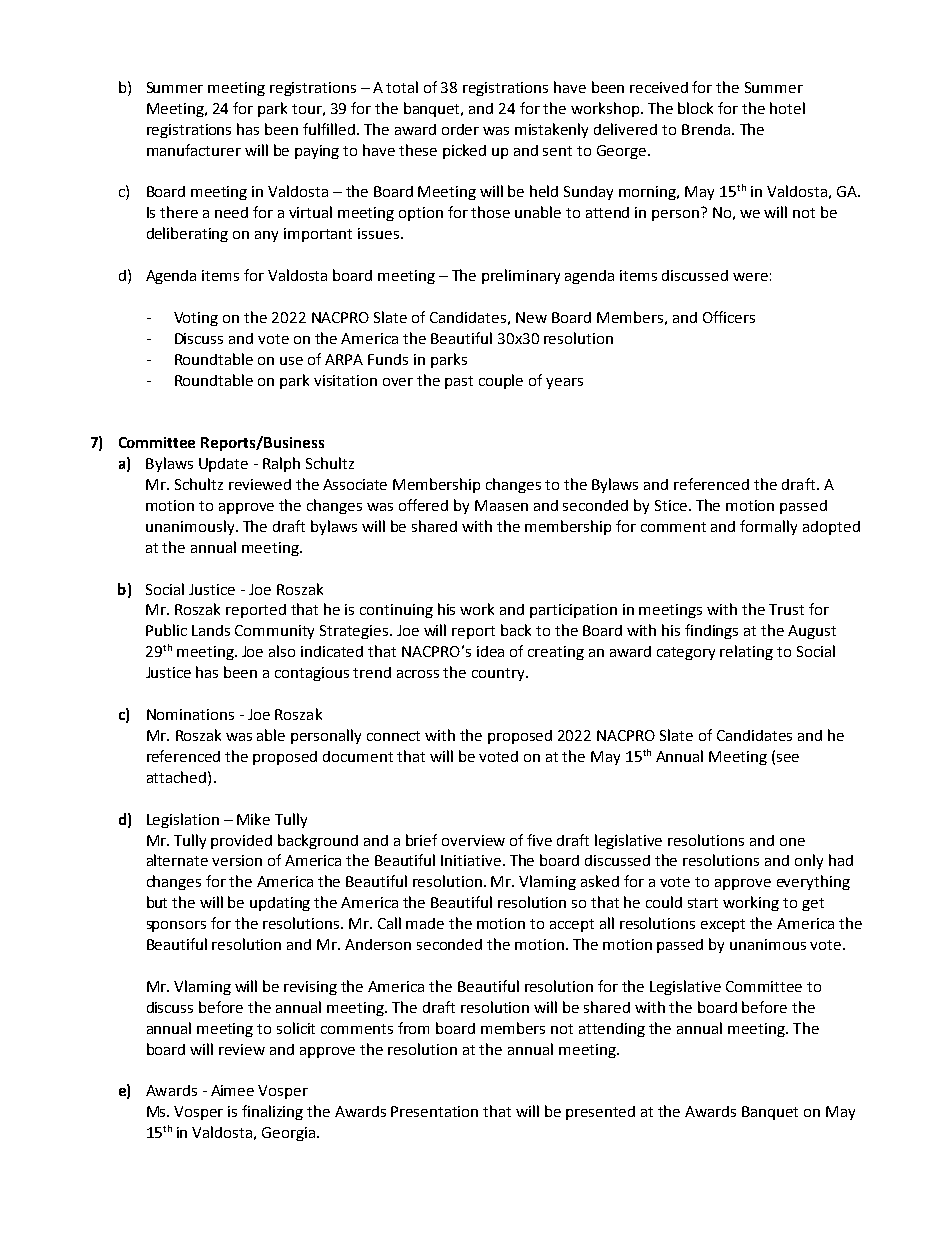 The width and height of the screenshot is (952, 1233). I want to click on from, so click(413, 1028).
